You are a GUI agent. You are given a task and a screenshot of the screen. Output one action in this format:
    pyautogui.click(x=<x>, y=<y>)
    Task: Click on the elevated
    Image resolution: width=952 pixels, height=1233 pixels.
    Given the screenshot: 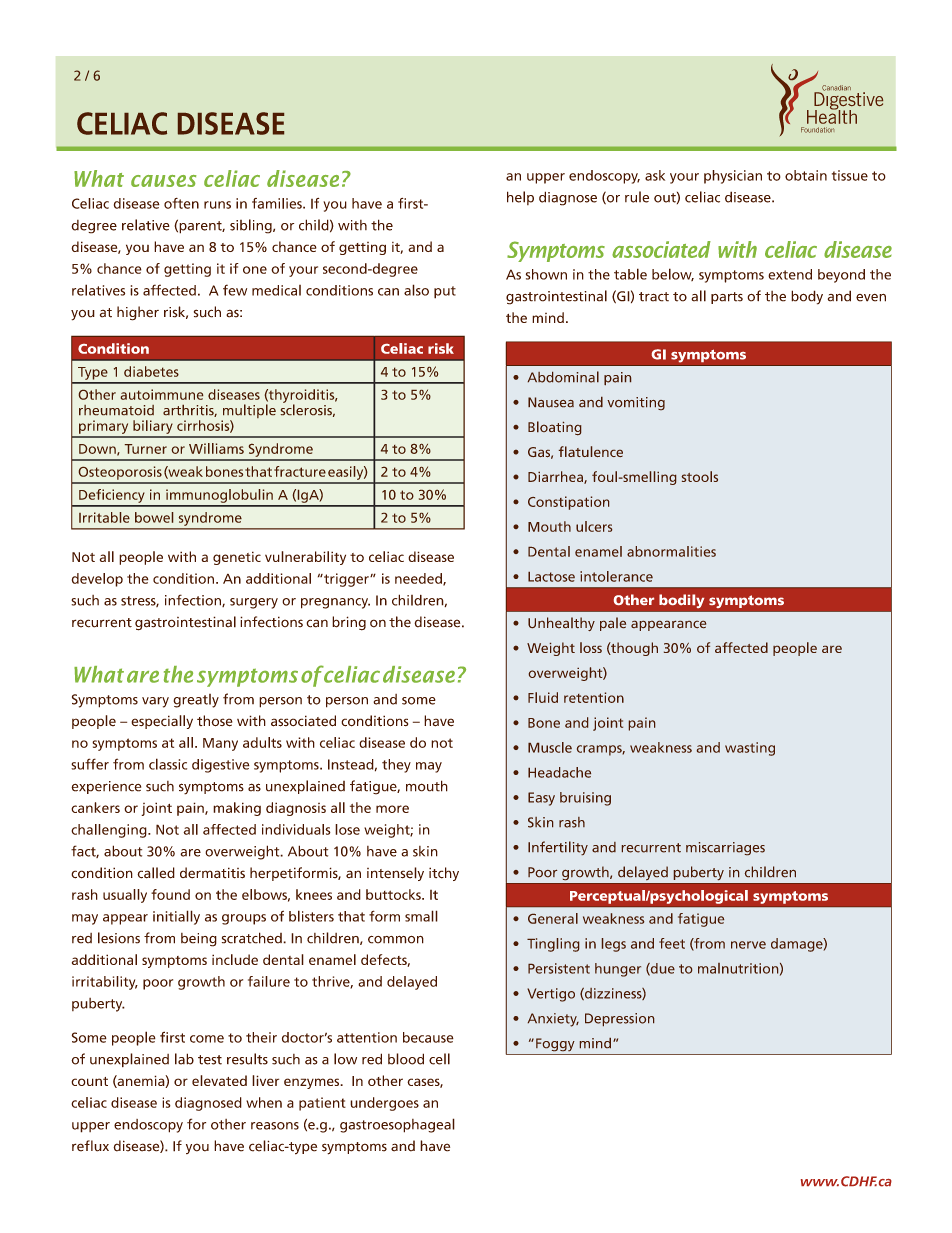 What is the action you would take?
    pyautogui.click(x=219, y=1080)
